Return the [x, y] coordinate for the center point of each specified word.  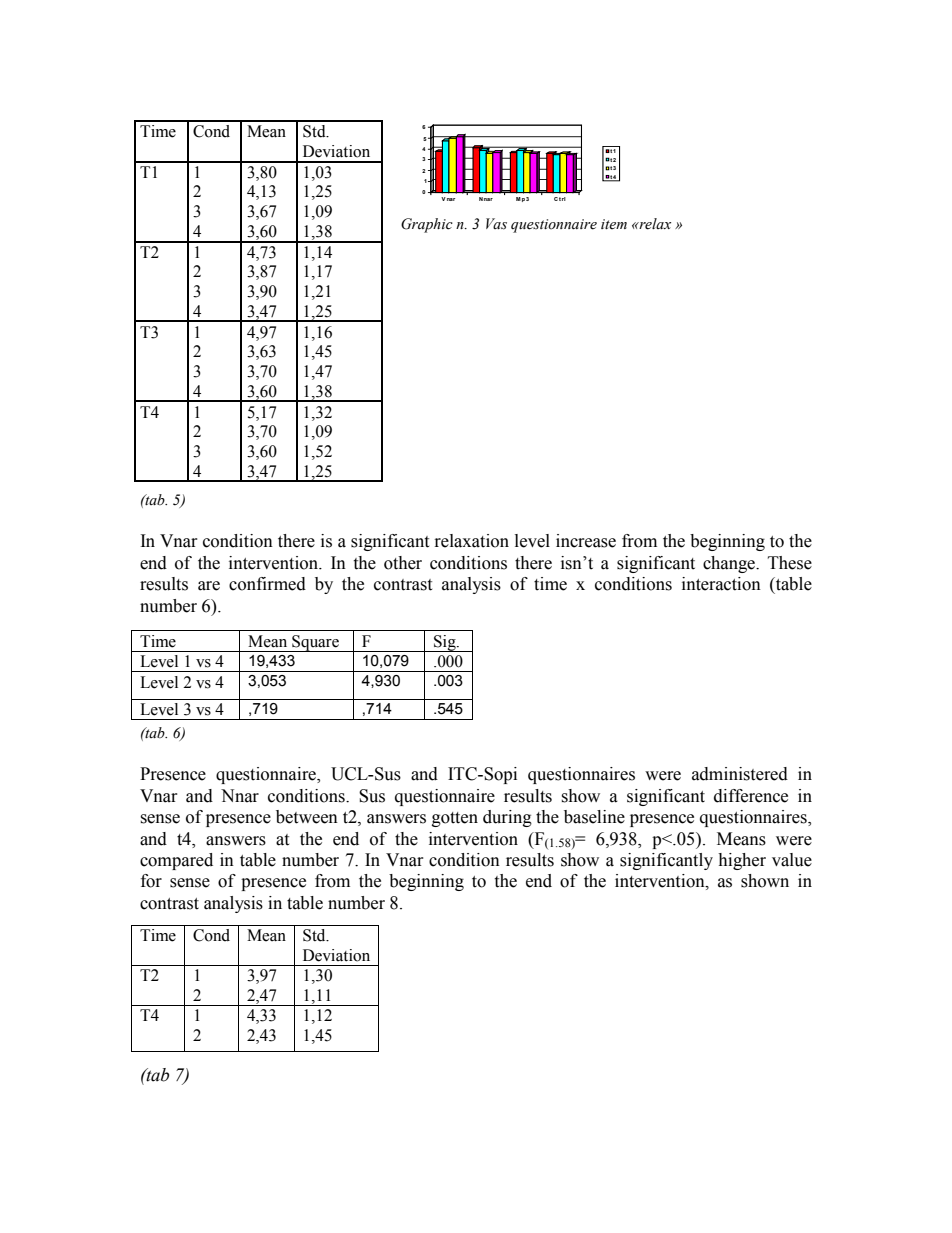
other [403, 563]
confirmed [267, 584]
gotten [455, 819]
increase [586, 541]
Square [315, 643]
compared [176, 861]
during [507, 818]
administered [740, 774]
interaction [721, 584]
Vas [496, 224]
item [614, 224]
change [730, 564]
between [307, 817]
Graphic [427, 225]
